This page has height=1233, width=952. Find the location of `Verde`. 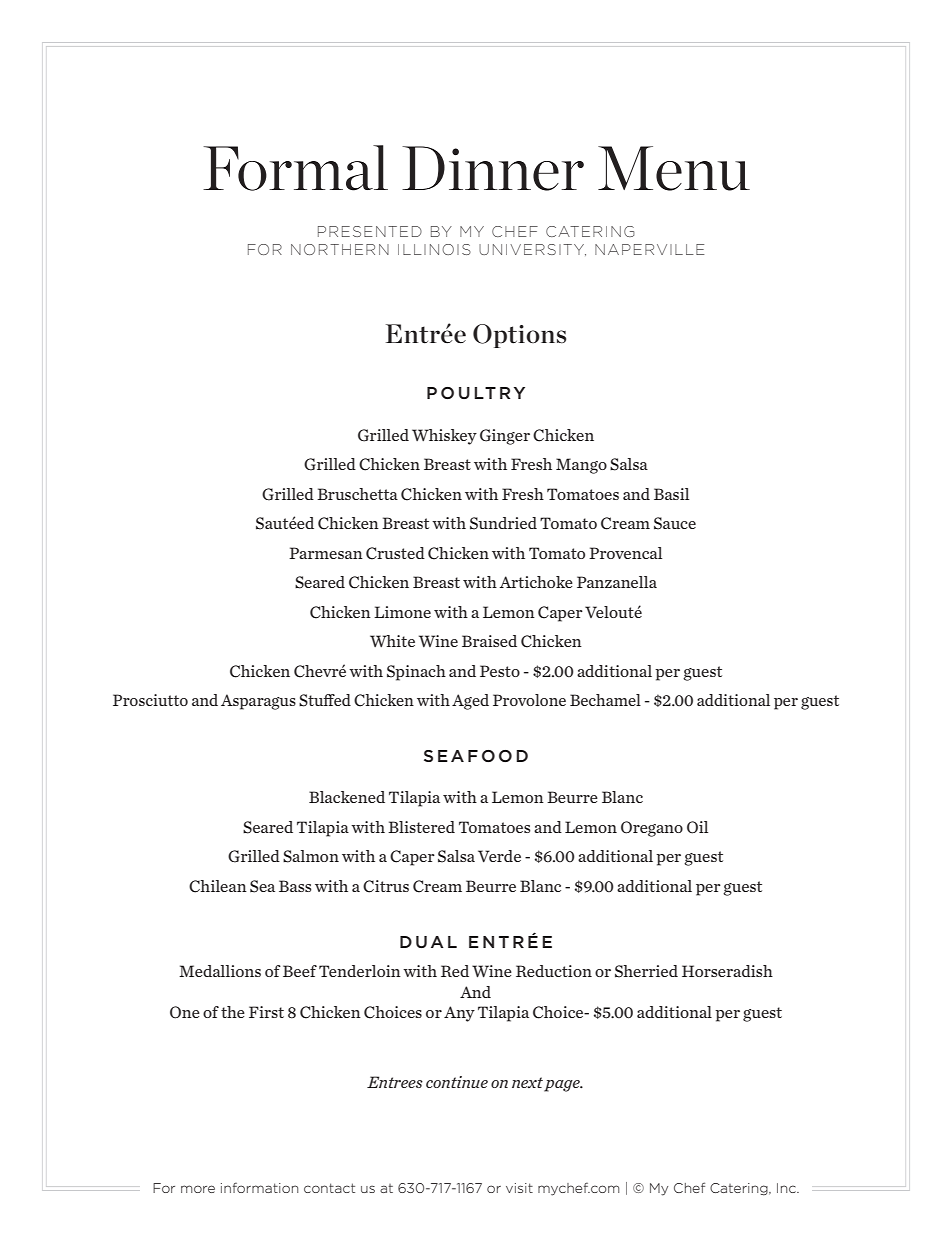

Verde is located at coordinates (499, 856).
